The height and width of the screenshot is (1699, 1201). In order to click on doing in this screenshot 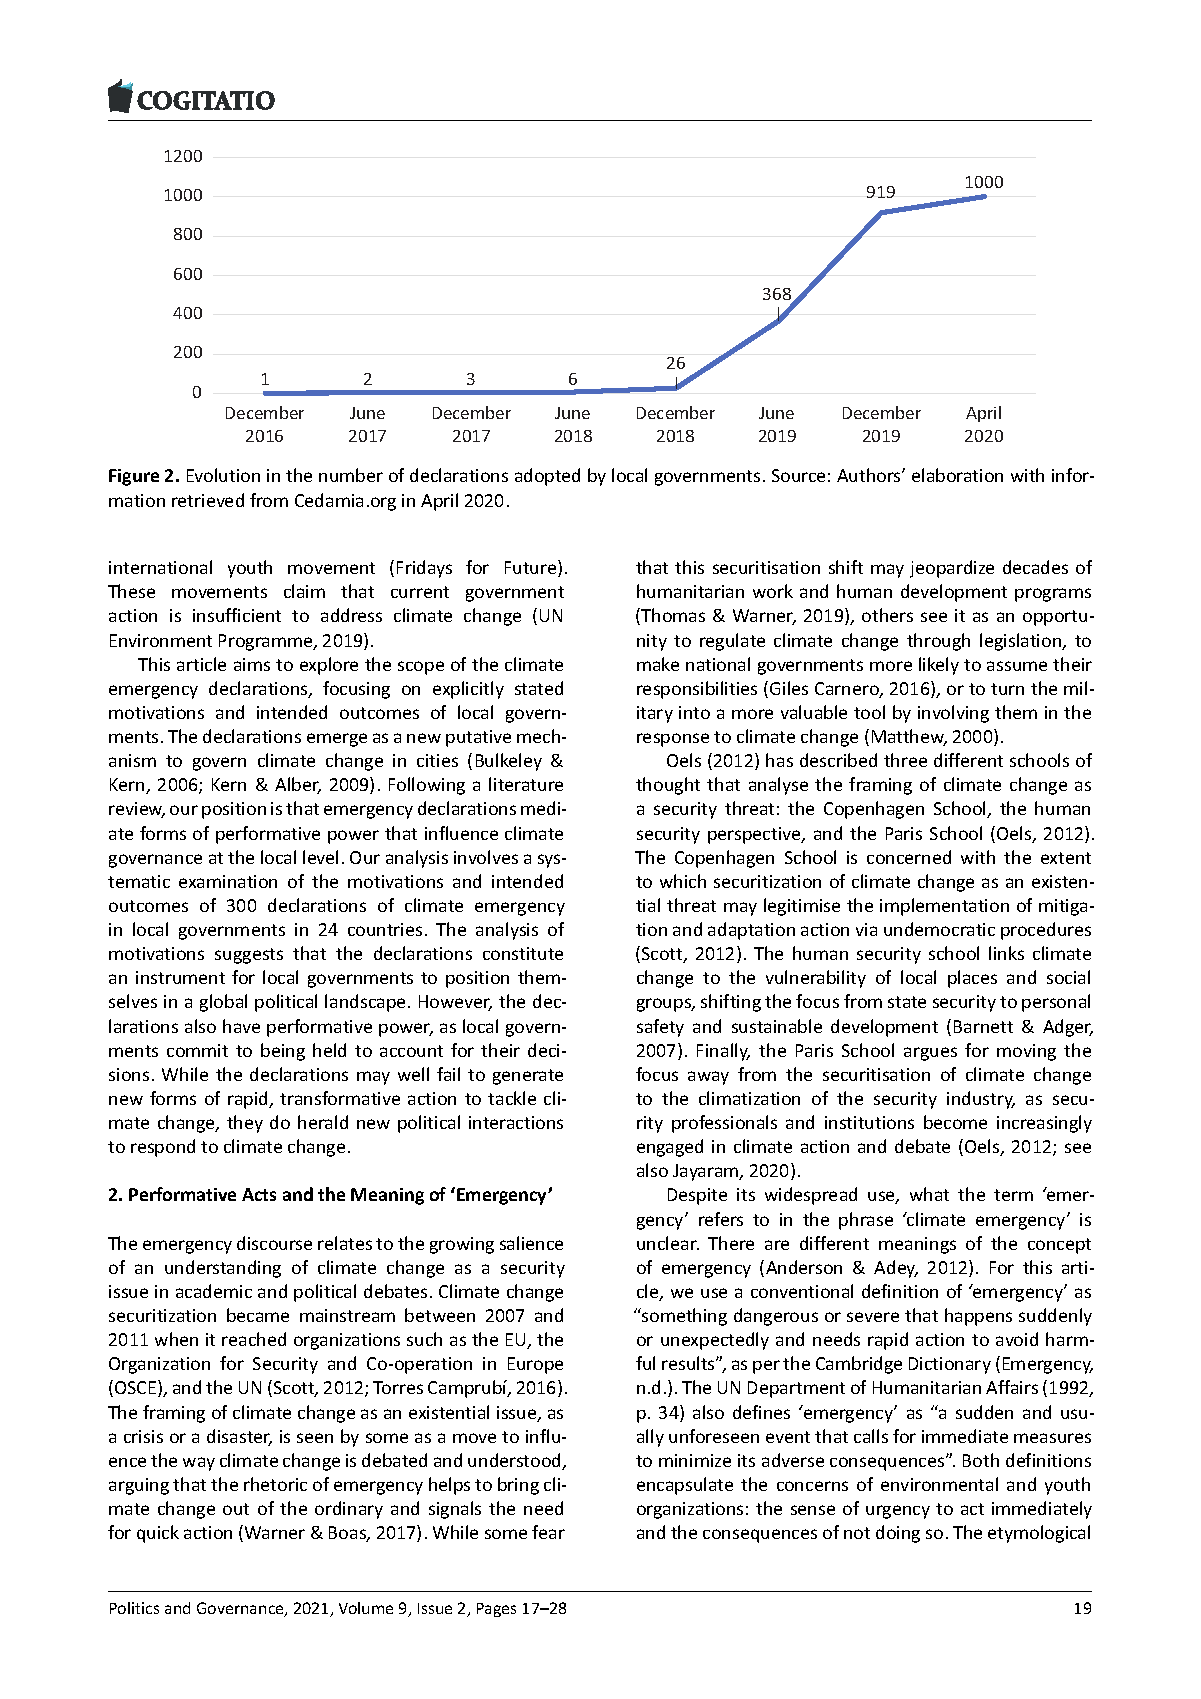, I will do `click(898, 1534)`.
